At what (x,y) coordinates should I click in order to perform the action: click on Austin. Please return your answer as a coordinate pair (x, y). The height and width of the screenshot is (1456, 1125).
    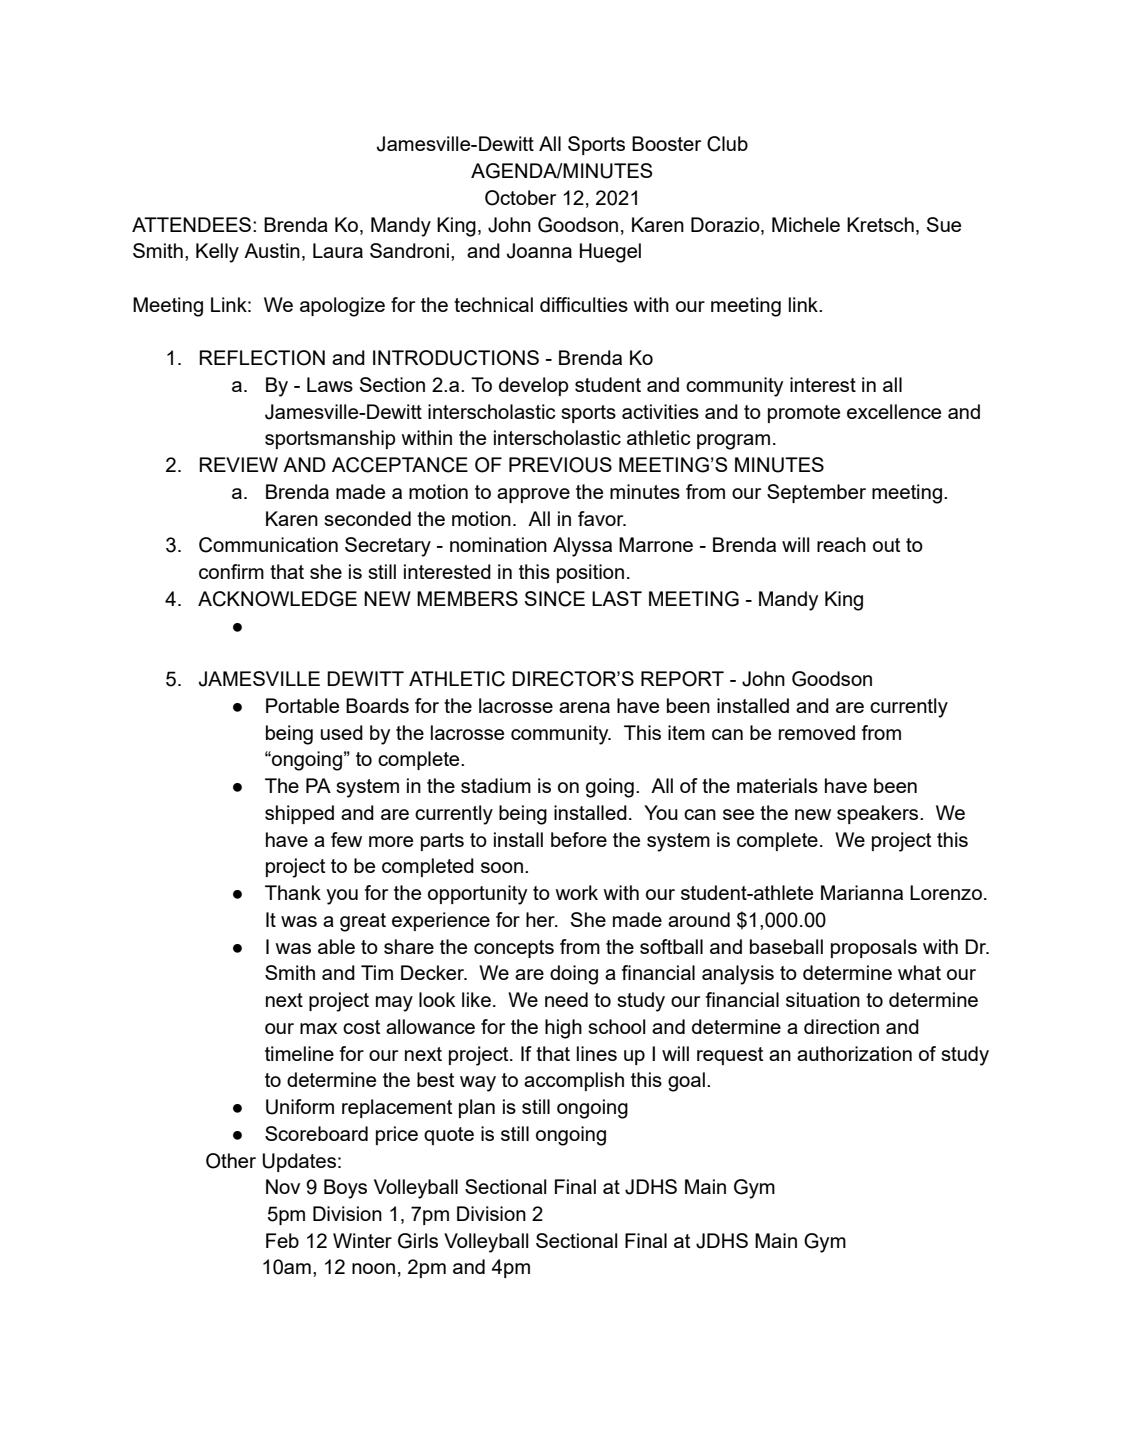
    Looking at the image, I should click on (272, 250).
